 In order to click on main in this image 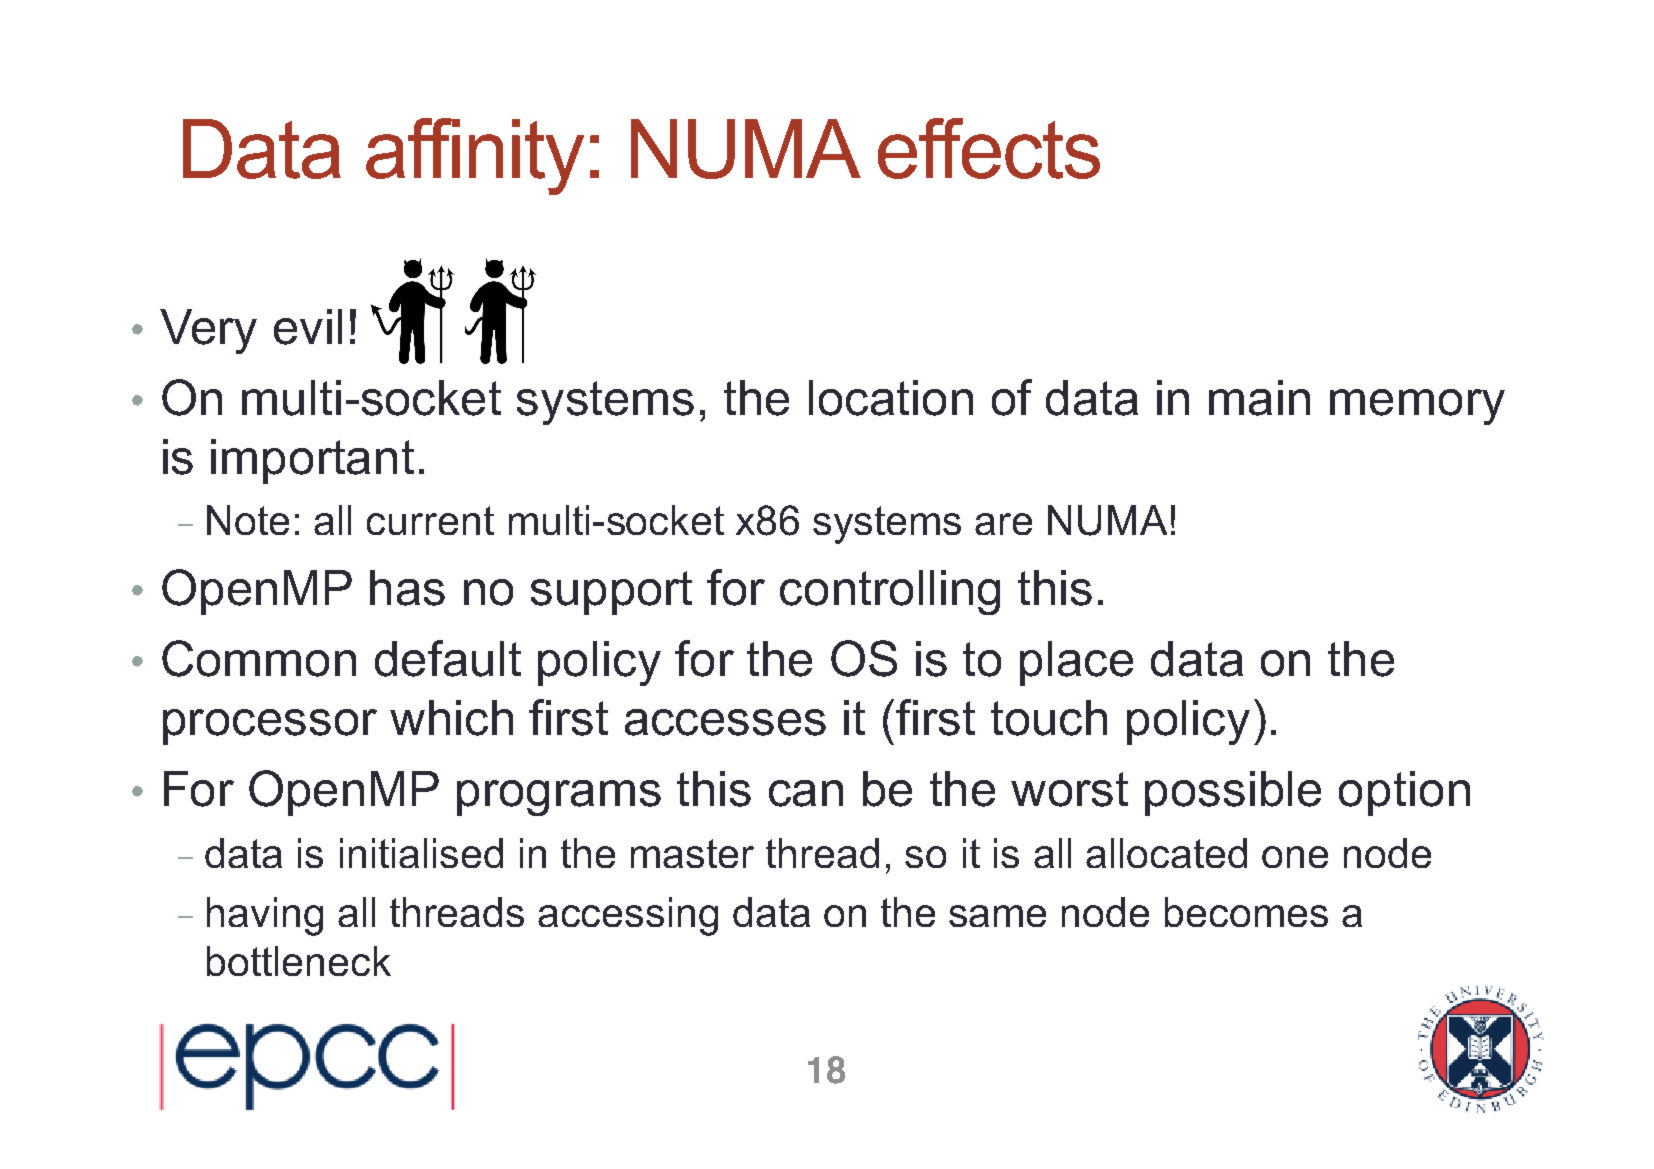, I will do `click(1259, 398)`.
